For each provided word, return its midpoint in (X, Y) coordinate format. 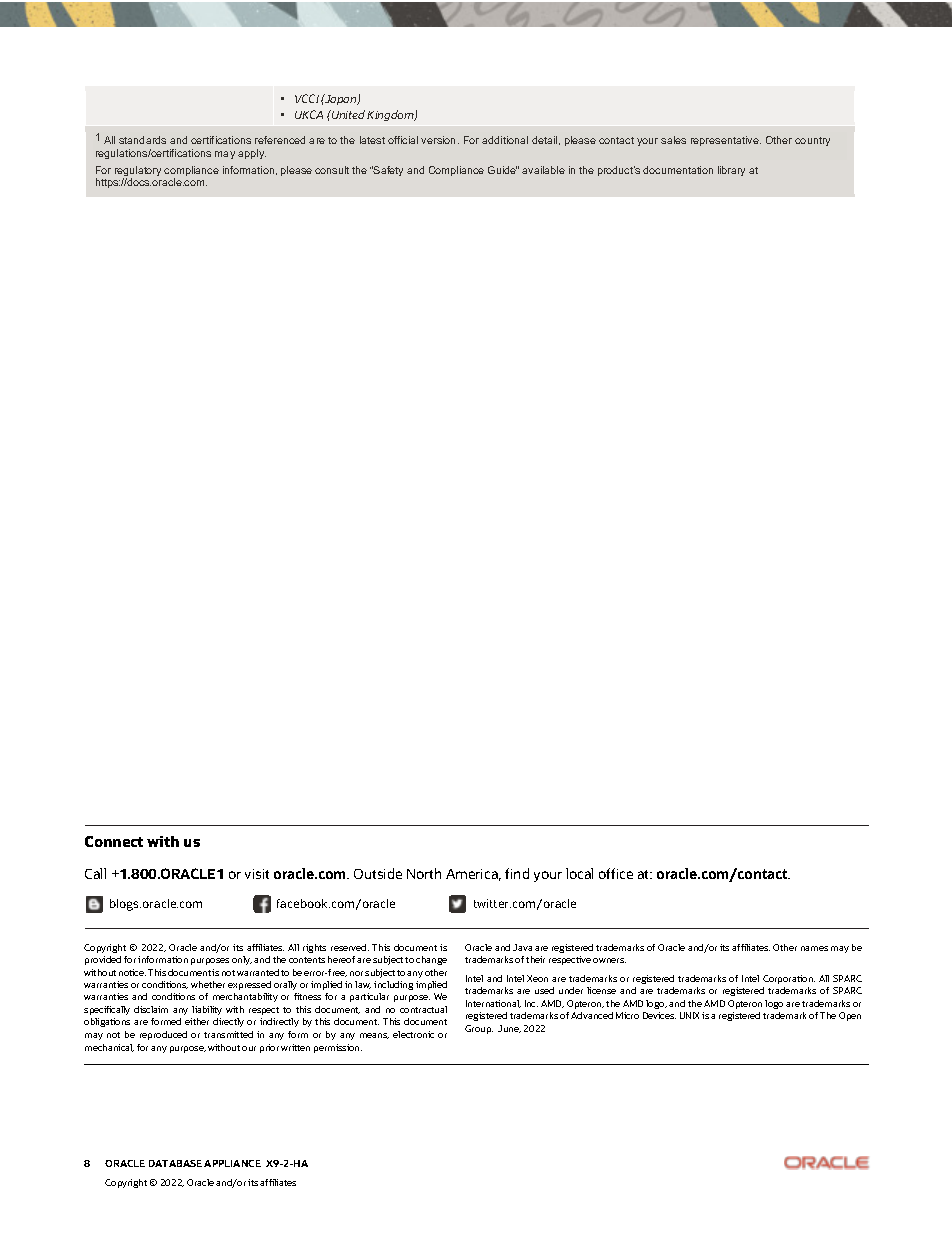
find (517, 873)
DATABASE (175, 1163)
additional (505, 140)
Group (479, 1029)
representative (726, 141)
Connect (114, 841)
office (616, 873)
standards (142, 140)
